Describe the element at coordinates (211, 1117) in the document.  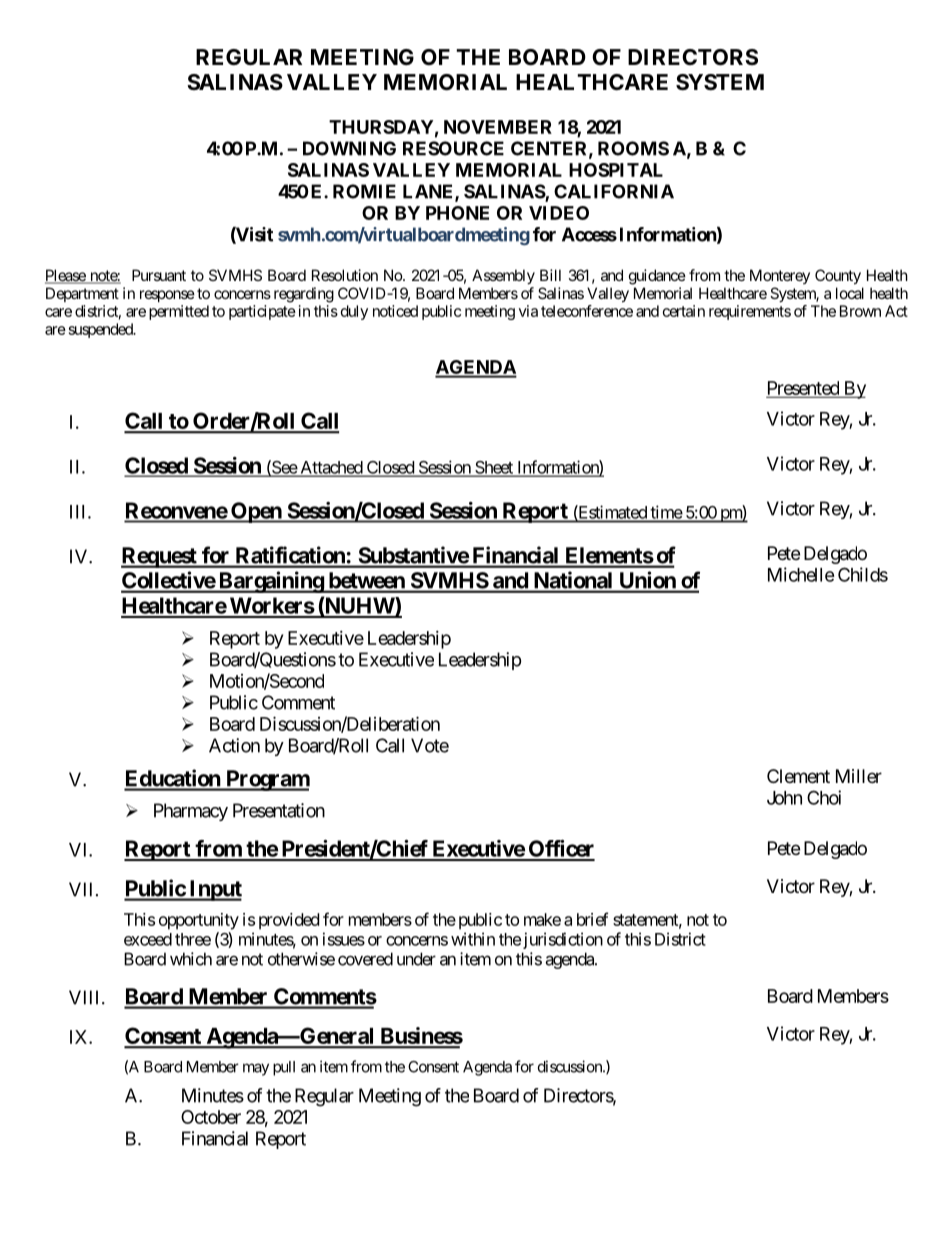
I see `October` at that location.
